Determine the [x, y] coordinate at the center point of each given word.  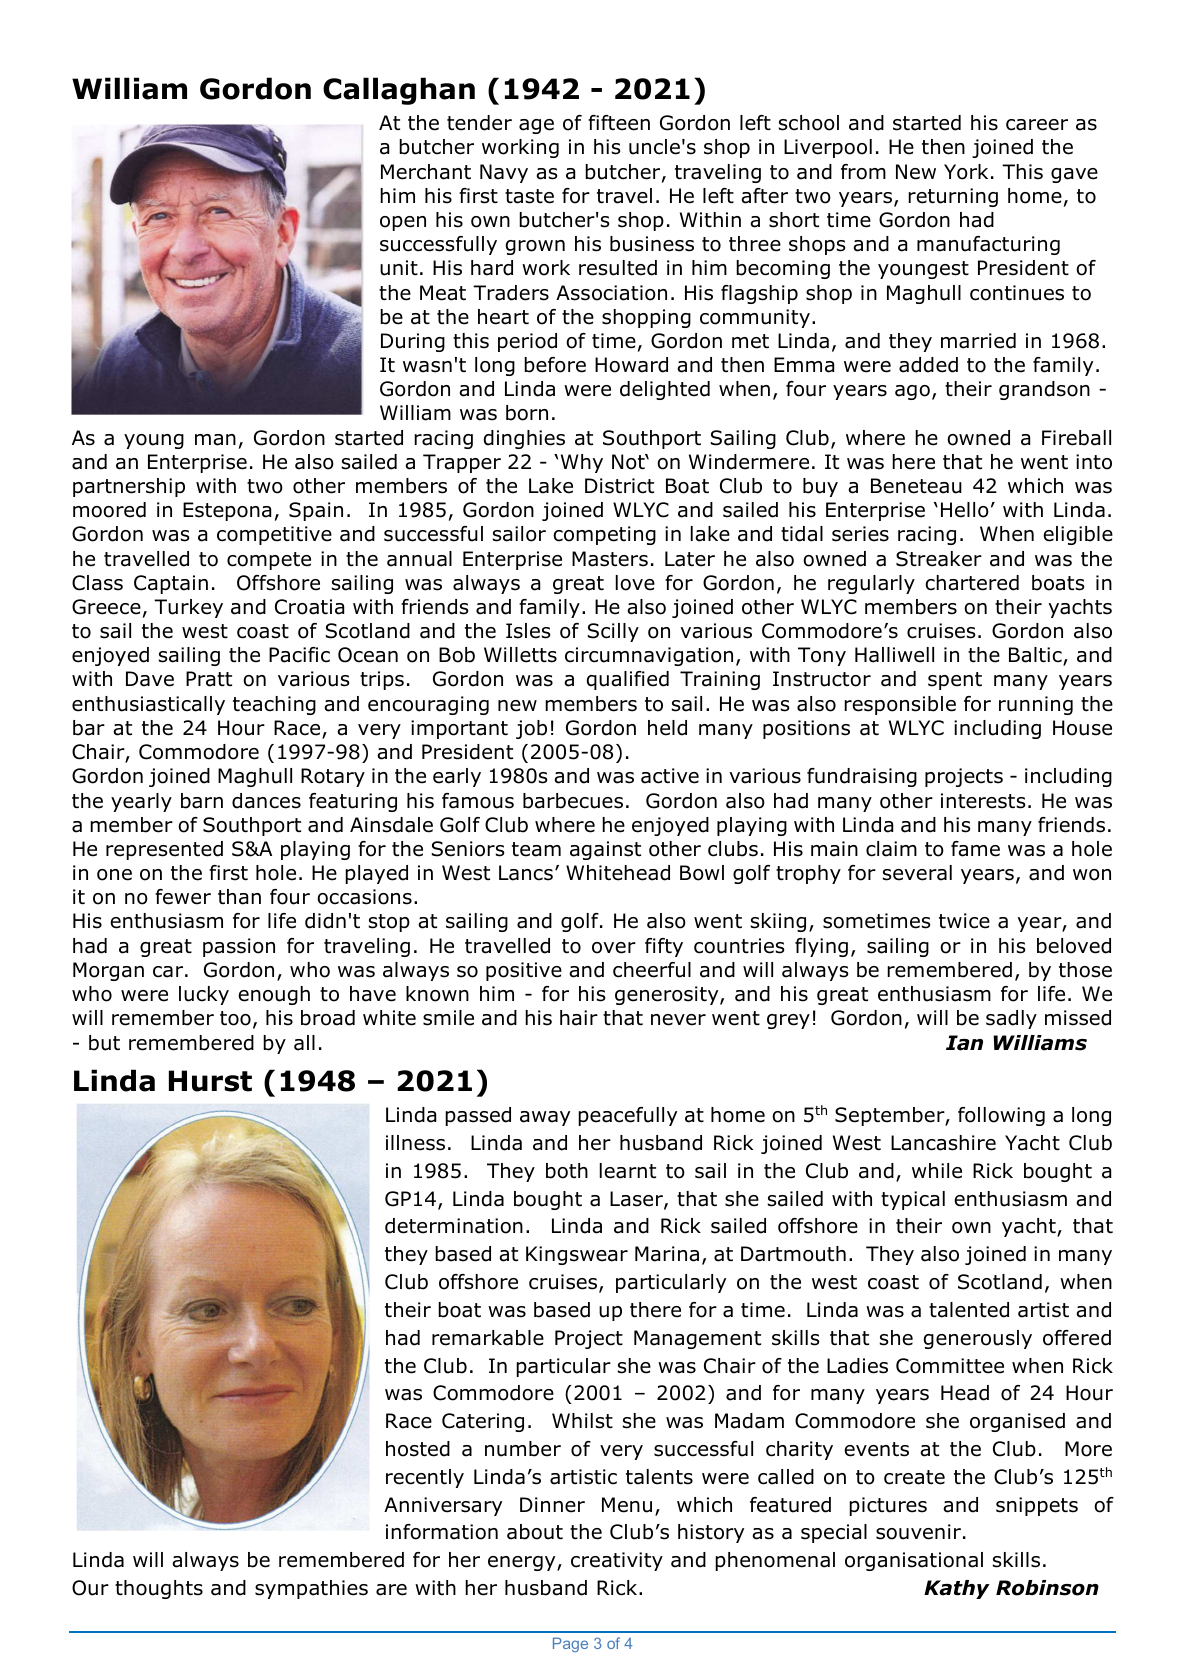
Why [582, 463]
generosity [668, 995]
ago [912, 392]
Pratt [209, 679]
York [966, 172]
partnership [129, 487]
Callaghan [399, 91]
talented [969, 1310]
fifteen [619, 123]
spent [955, 681]
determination [454, 1226]
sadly [1011, 1019]
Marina [667, 1254]
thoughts [159, 1589]
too [235, 1018]
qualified [628, 680]
